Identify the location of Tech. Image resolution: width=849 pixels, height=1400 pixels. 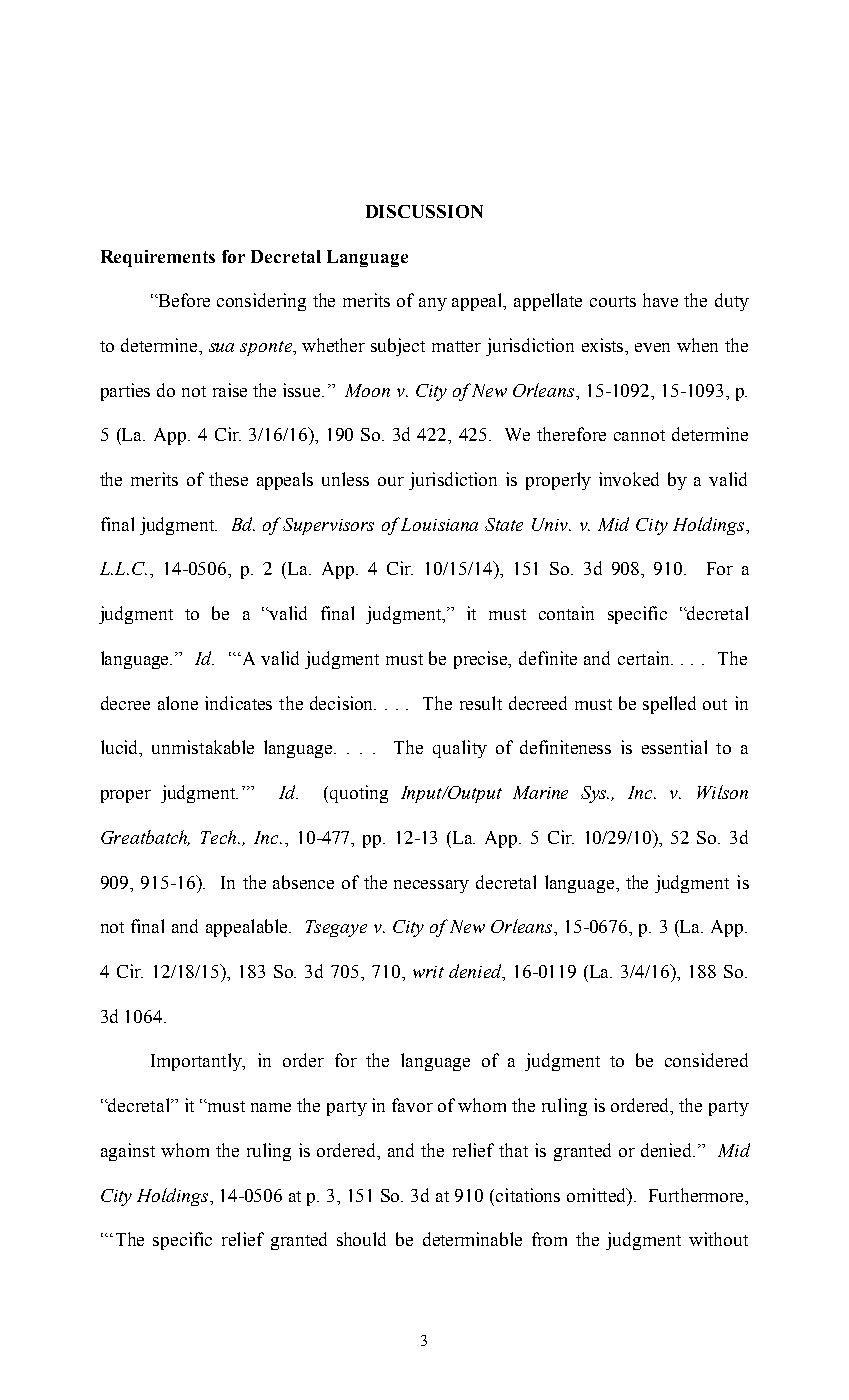
(220, 837).
